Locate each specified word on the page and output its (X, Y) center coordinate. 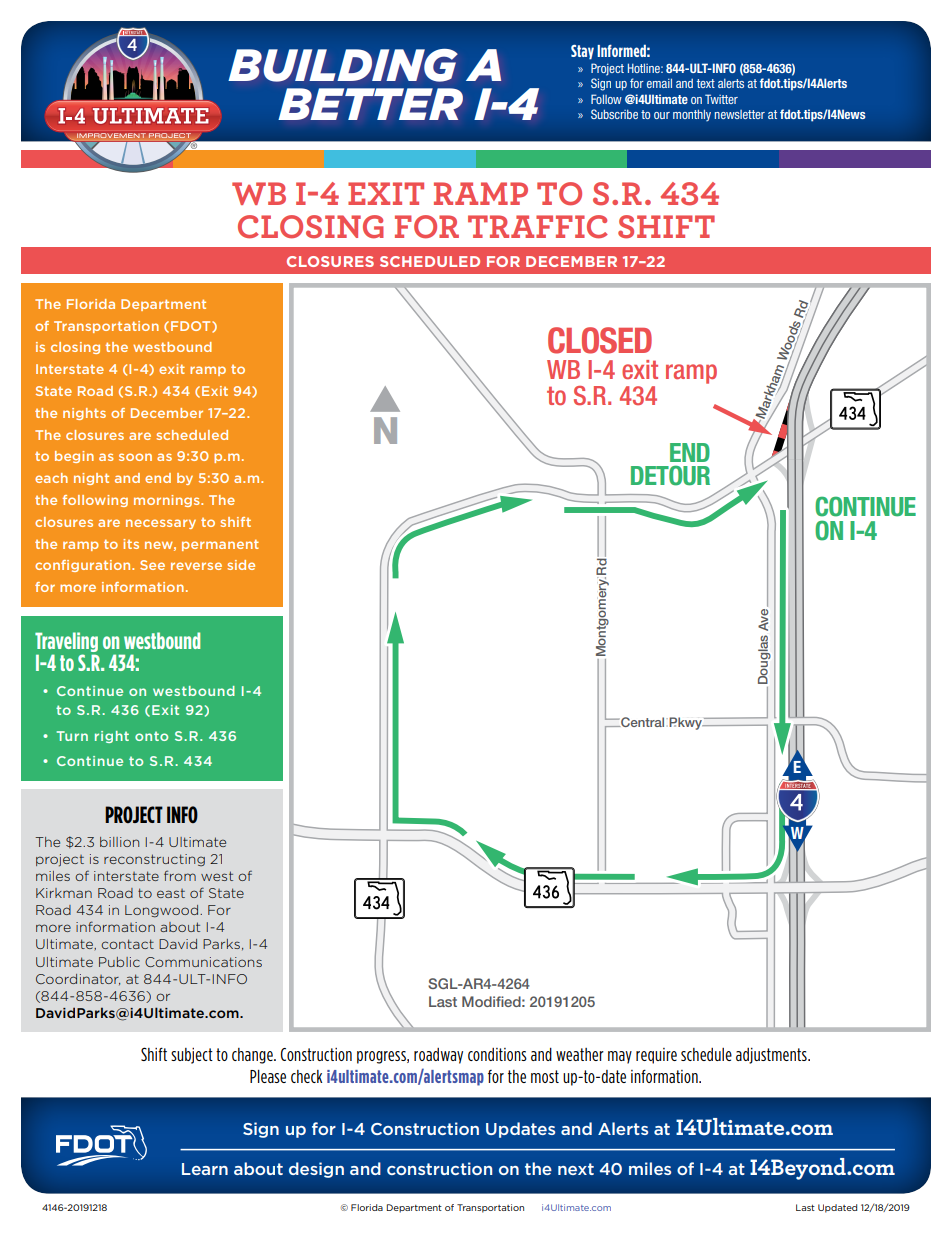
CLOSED (600, 340)
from (180, 875)
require (656, 1056)
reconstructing (154, 860)
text (706, 83)
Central (641, 722)
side (241, 565)
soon (135, 457)
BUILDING (343, 65)
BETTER (370, 104)
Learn (205, 1169)
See (152, 565)
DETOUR (670, 475)
